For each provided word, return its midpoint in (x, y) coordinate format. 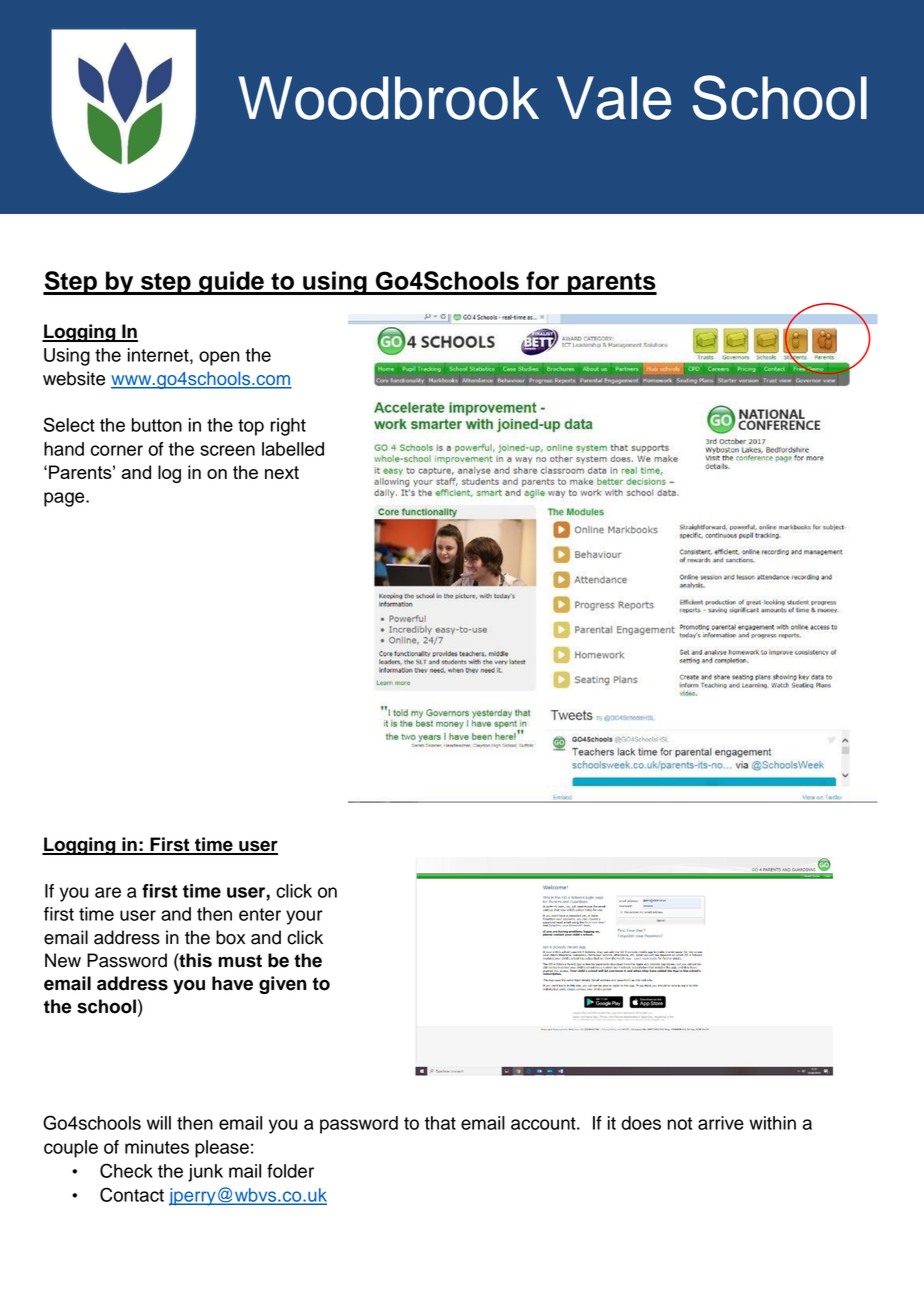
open (219, 358)
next (282, 472)
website (74, 378)
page (65, 499)
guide (231, 283)
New (63, 960)
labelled (293, 449)
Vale (614, 98)
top (251, 427)
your (304, 917)
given (283, 985)
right (288, 427)
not (679, 1123)
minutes (157, 1147)
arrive (721, 1123)
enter (260, 914)
